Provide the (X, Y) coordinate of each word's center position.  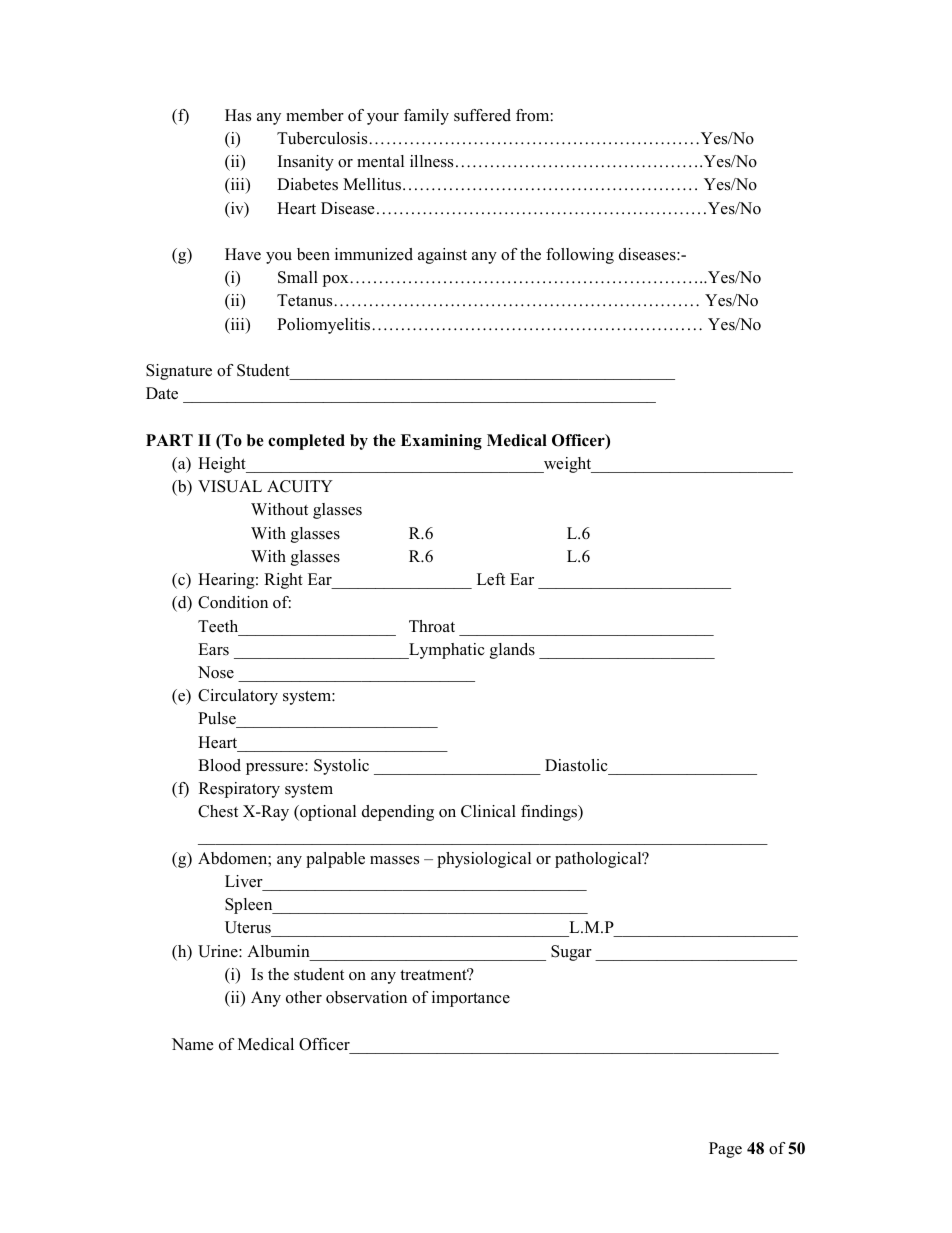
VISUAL (230, 486)
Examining (441, 442)
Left (491, 579)
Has (238, 115)
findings (550, 813)
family (426, 117)
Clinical (488, 811)
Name (192, 1044)
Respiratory (239, 790)
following (580, 256)
